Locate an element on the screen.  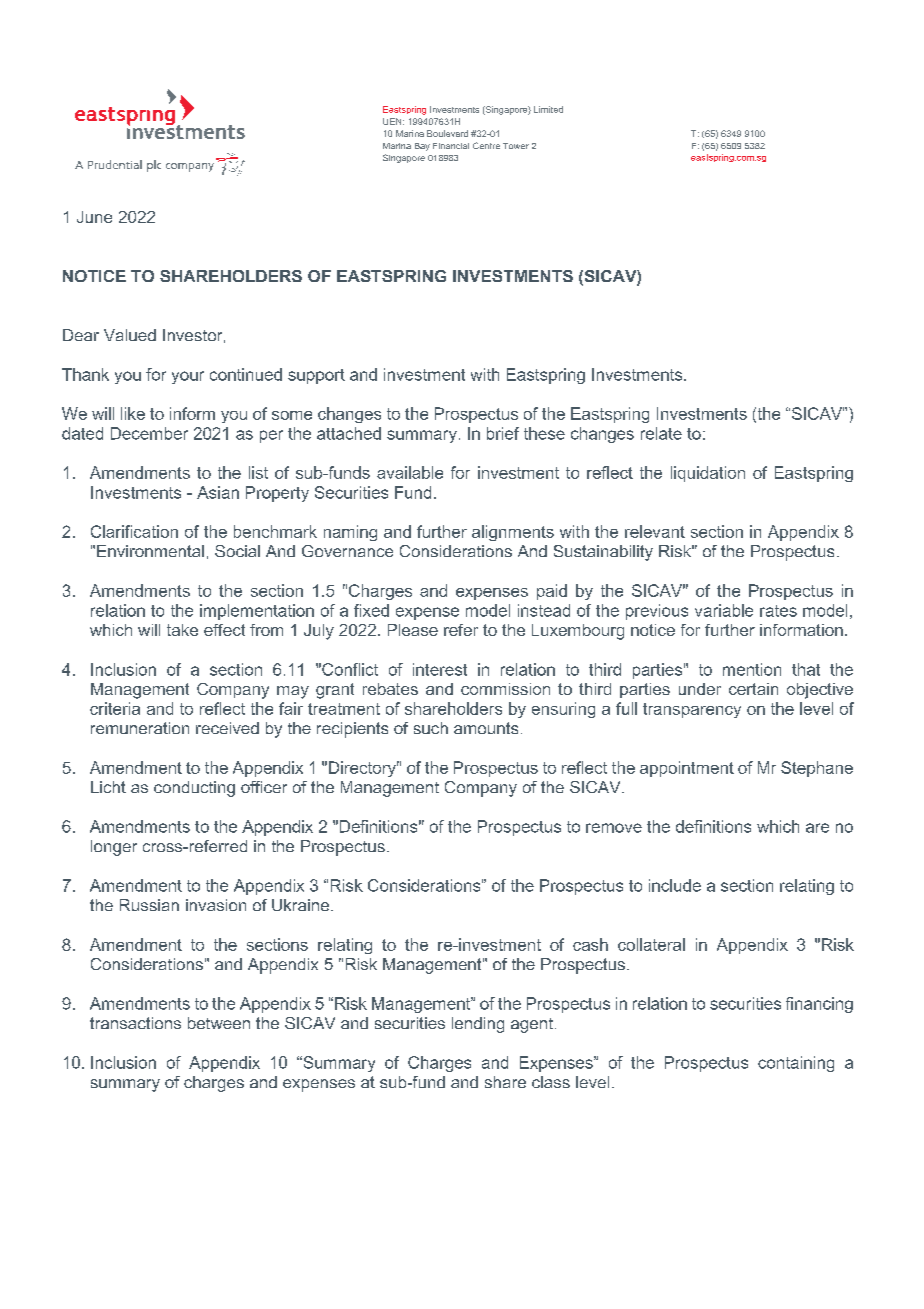
lending is located at coordinates (478, 1025).
